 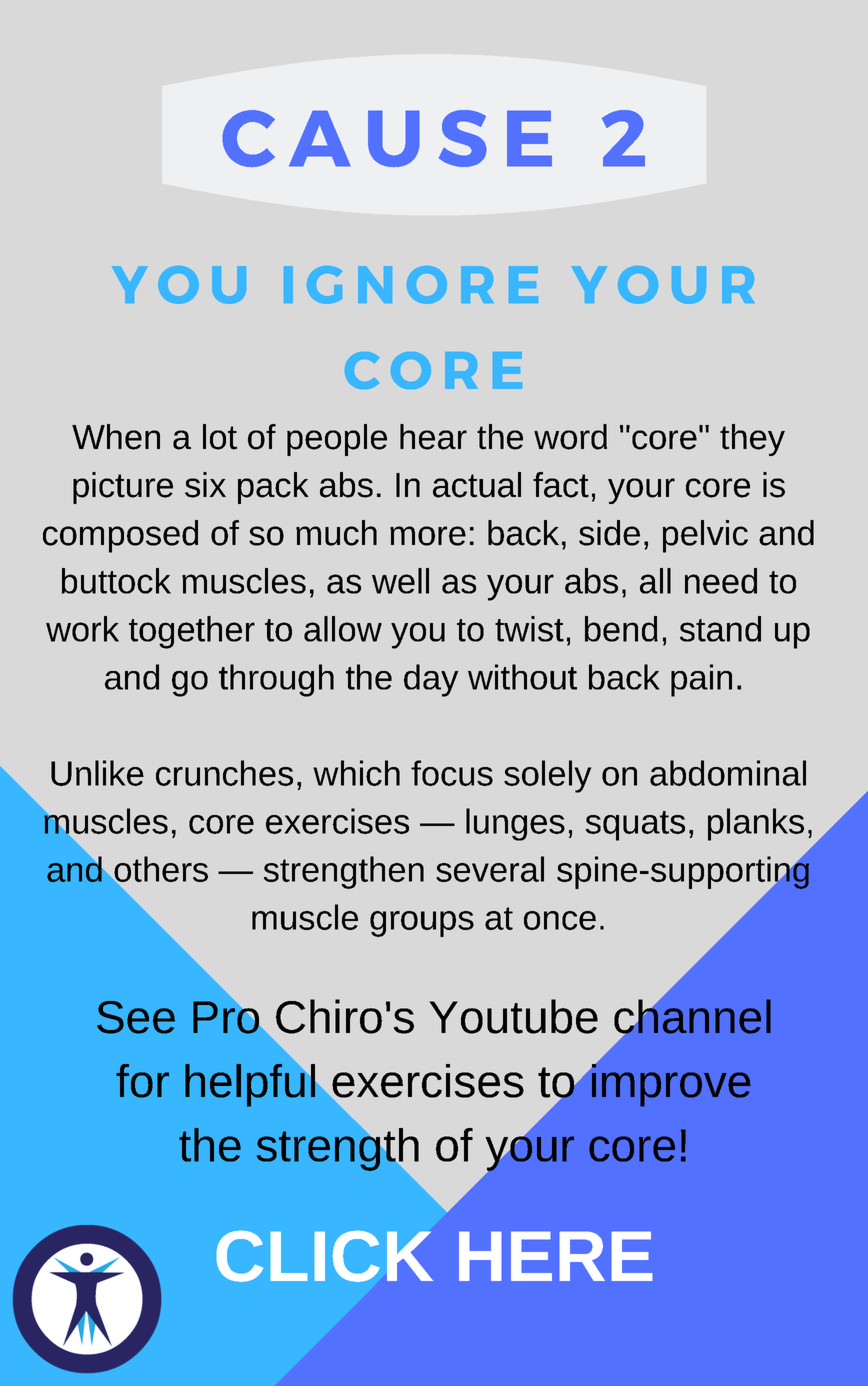 What do you see at coordinates (433, 437) in the screenshot?
I see `hear` at bounding box center [433, 437].
